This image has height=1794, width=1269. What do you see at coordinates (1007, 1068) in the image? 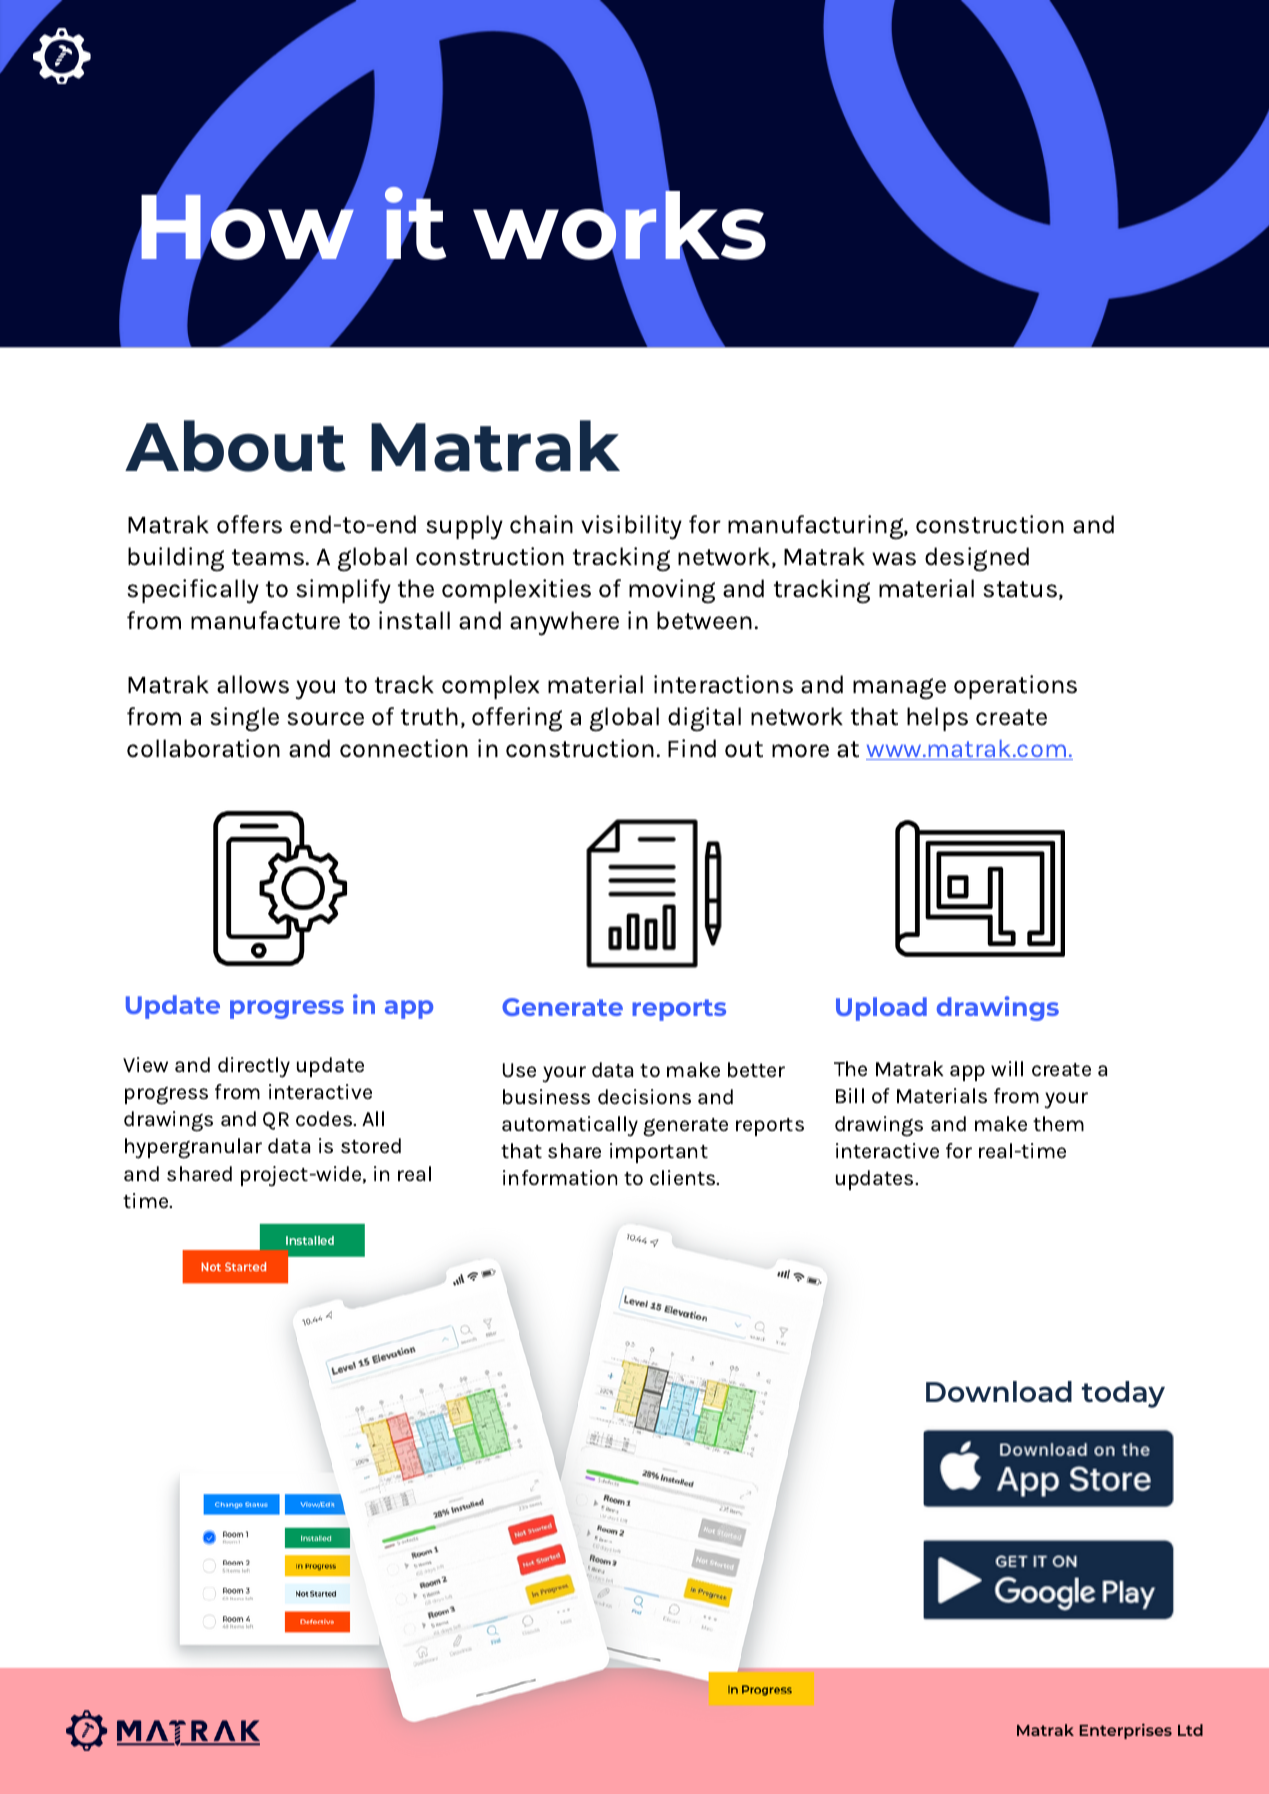
I see `will` at bounding box center [1007, 1068].
